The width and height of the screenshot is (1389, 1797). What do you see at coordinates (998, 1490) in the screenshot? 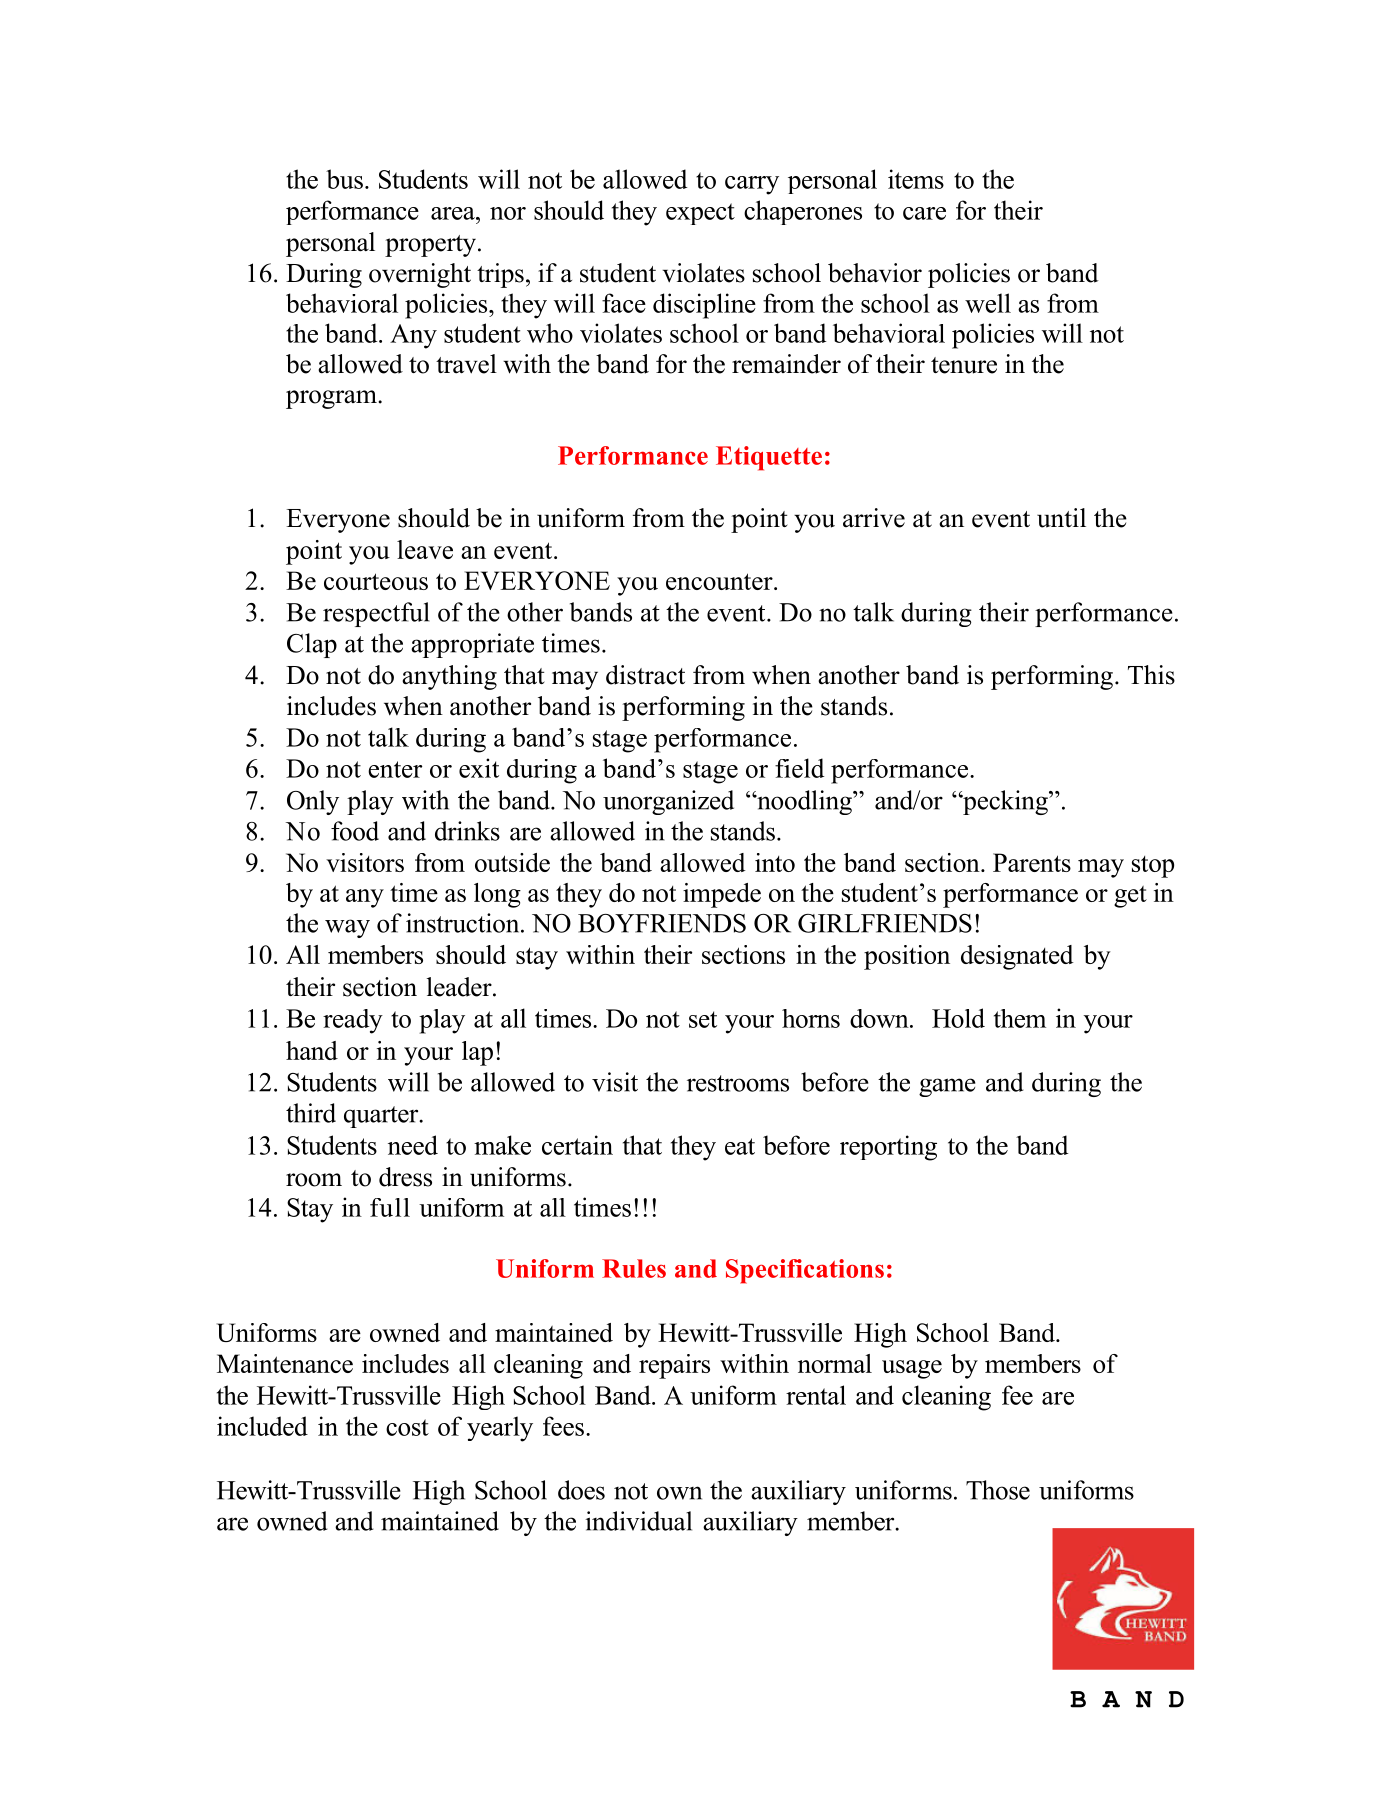
I see `Those` at bounding box center [998, 1490].
